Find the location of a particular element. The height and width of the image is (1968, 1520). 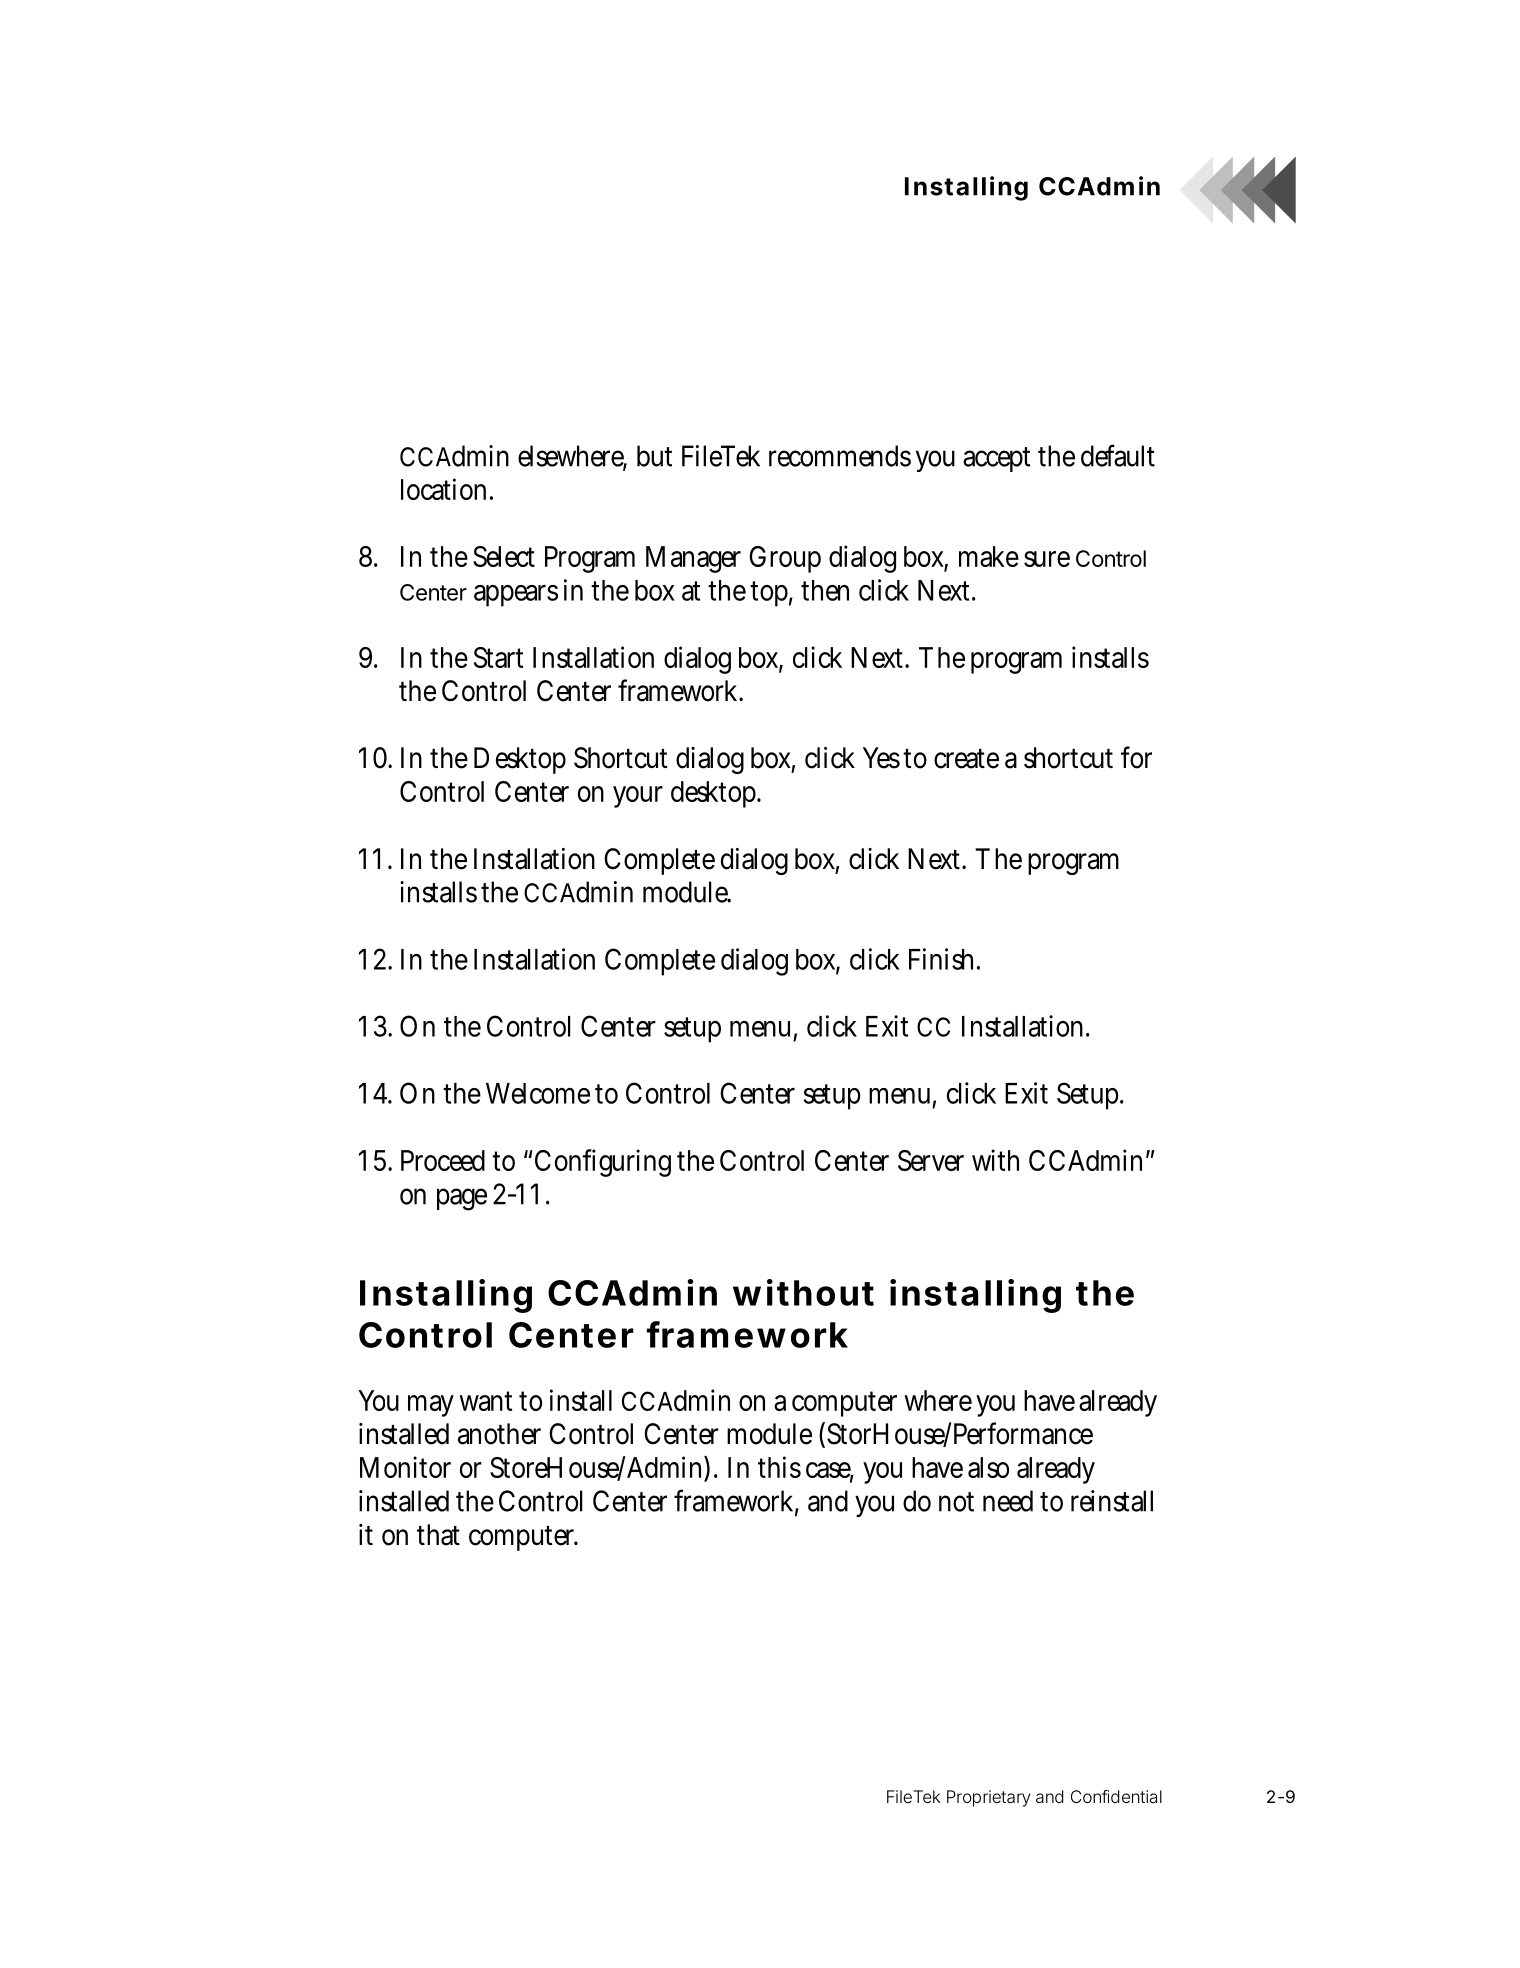

location is located at coordinates (447, 489).
